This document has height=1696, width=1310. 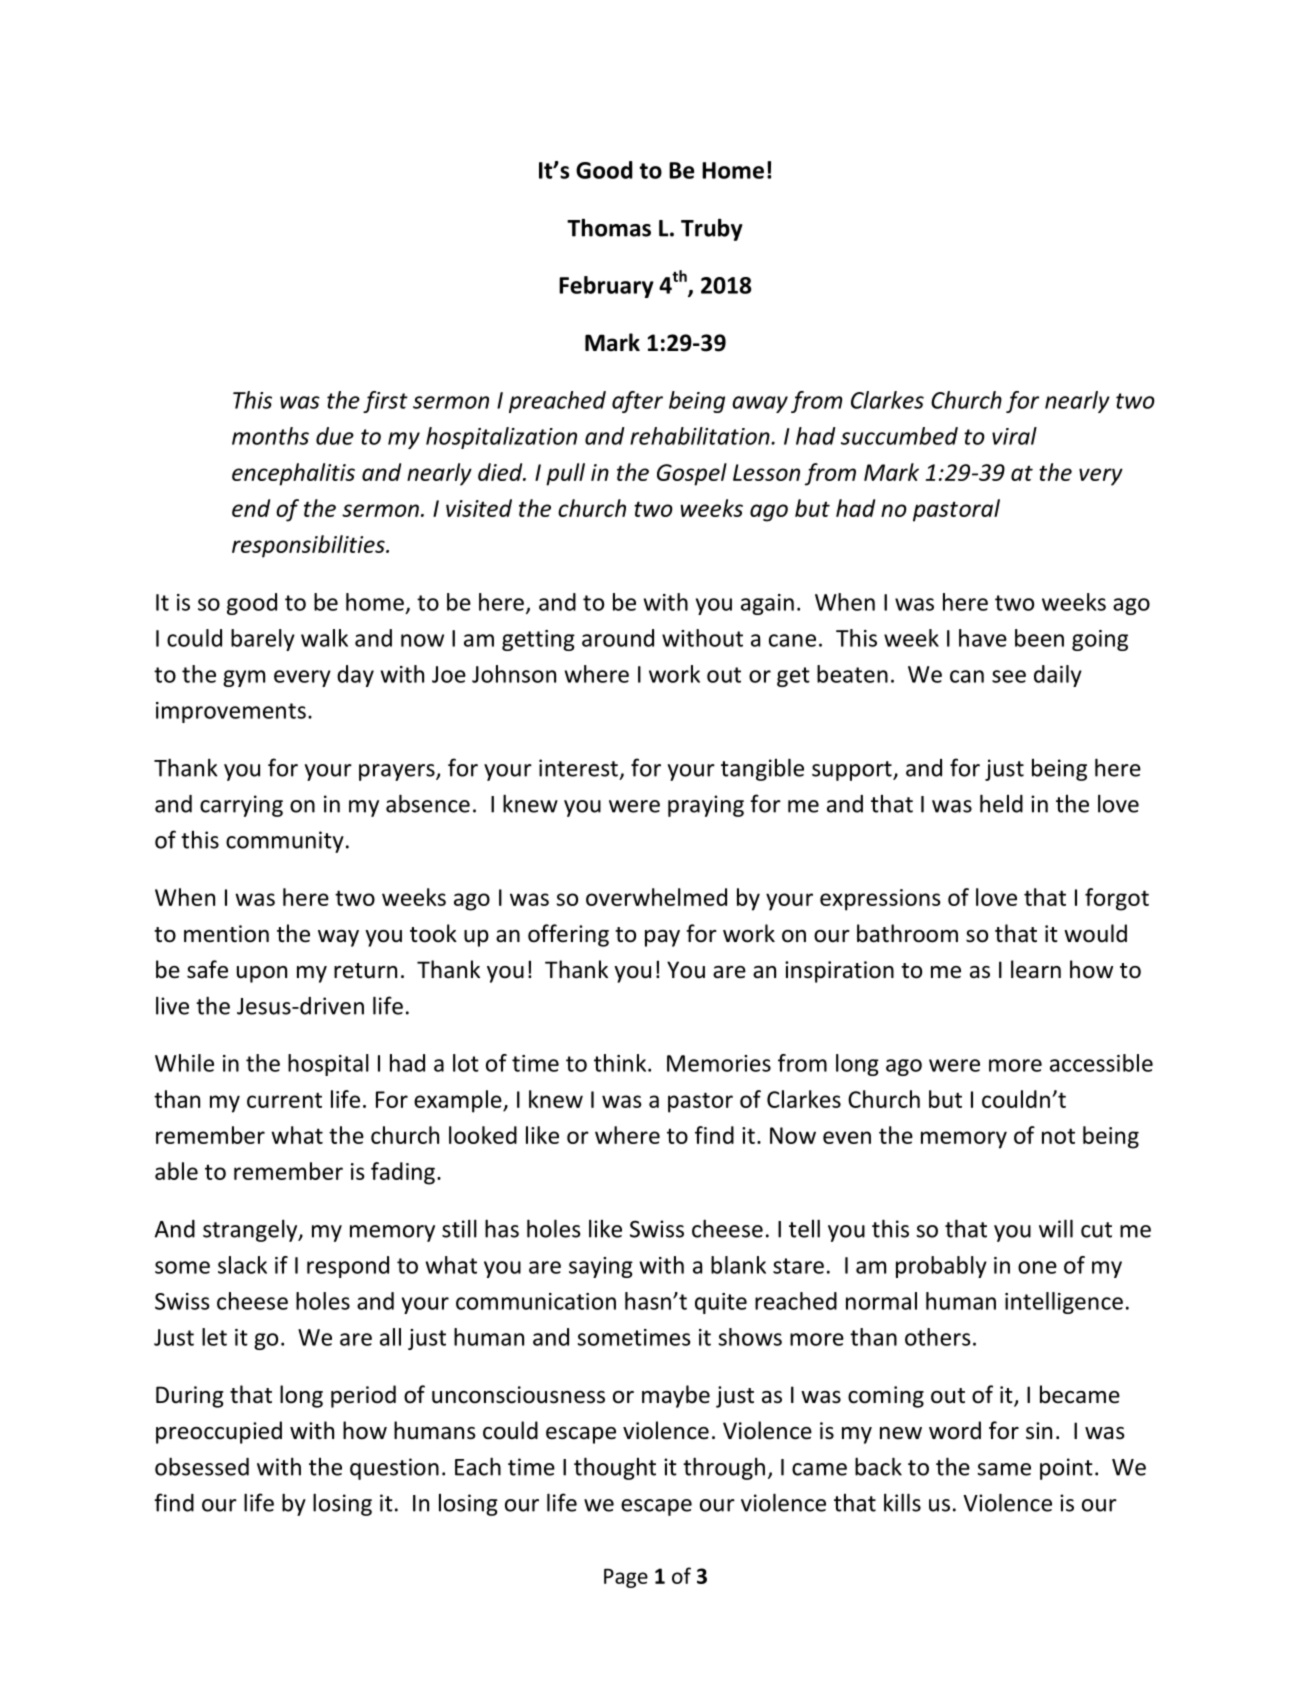 I want to click on current, so click(x=284, y=1100).
